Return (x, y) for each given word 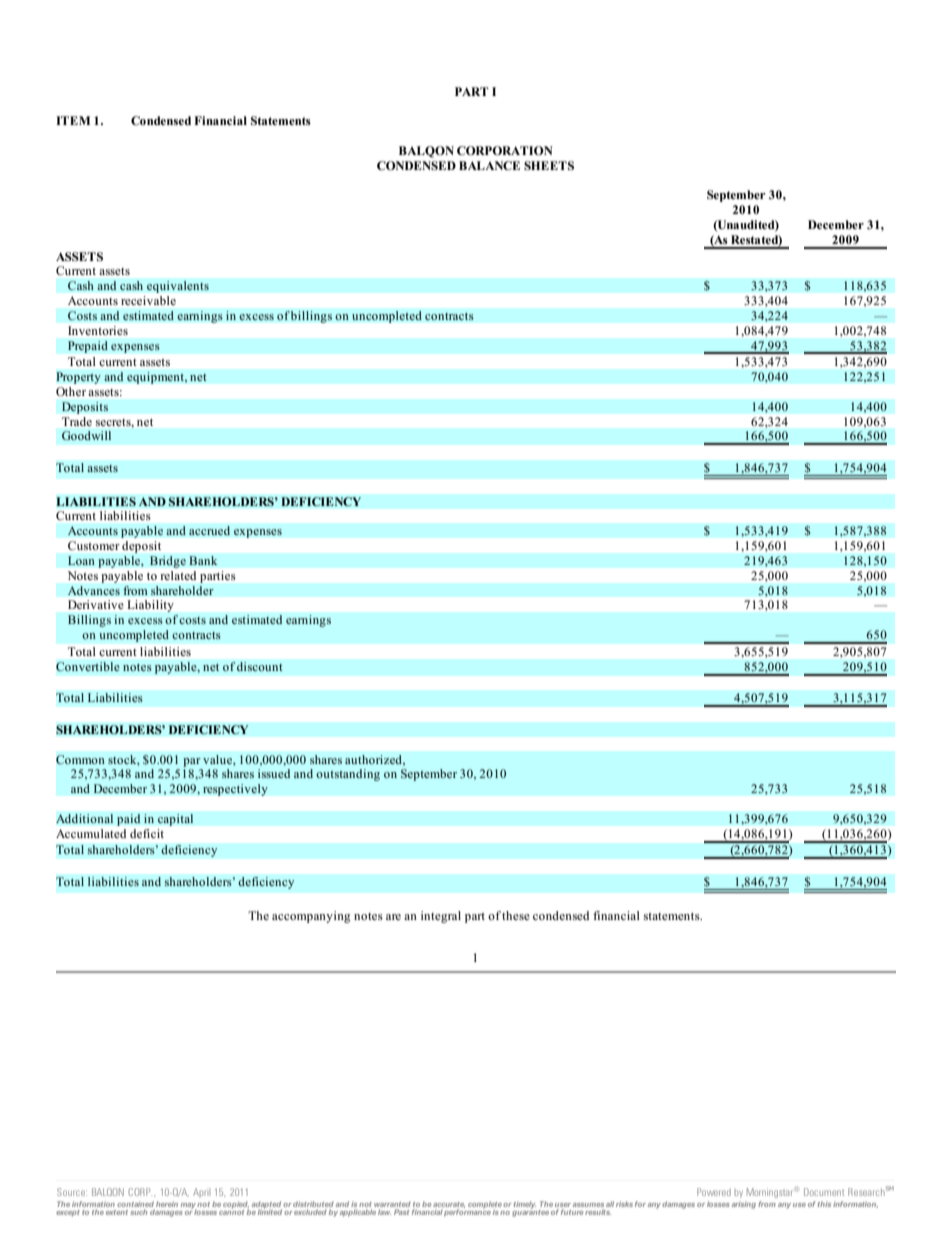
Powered (714, 1192)
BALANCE (489, 165)
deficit (147, 833)
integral (441, 917)
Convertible (88, 667)
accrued (209, 531)
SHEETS (549, 165)
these (516, 915)
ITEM (73, 120)
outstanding (348, 775)
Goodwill (86, 435)
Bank (203, 560)
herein (167, 1204)
